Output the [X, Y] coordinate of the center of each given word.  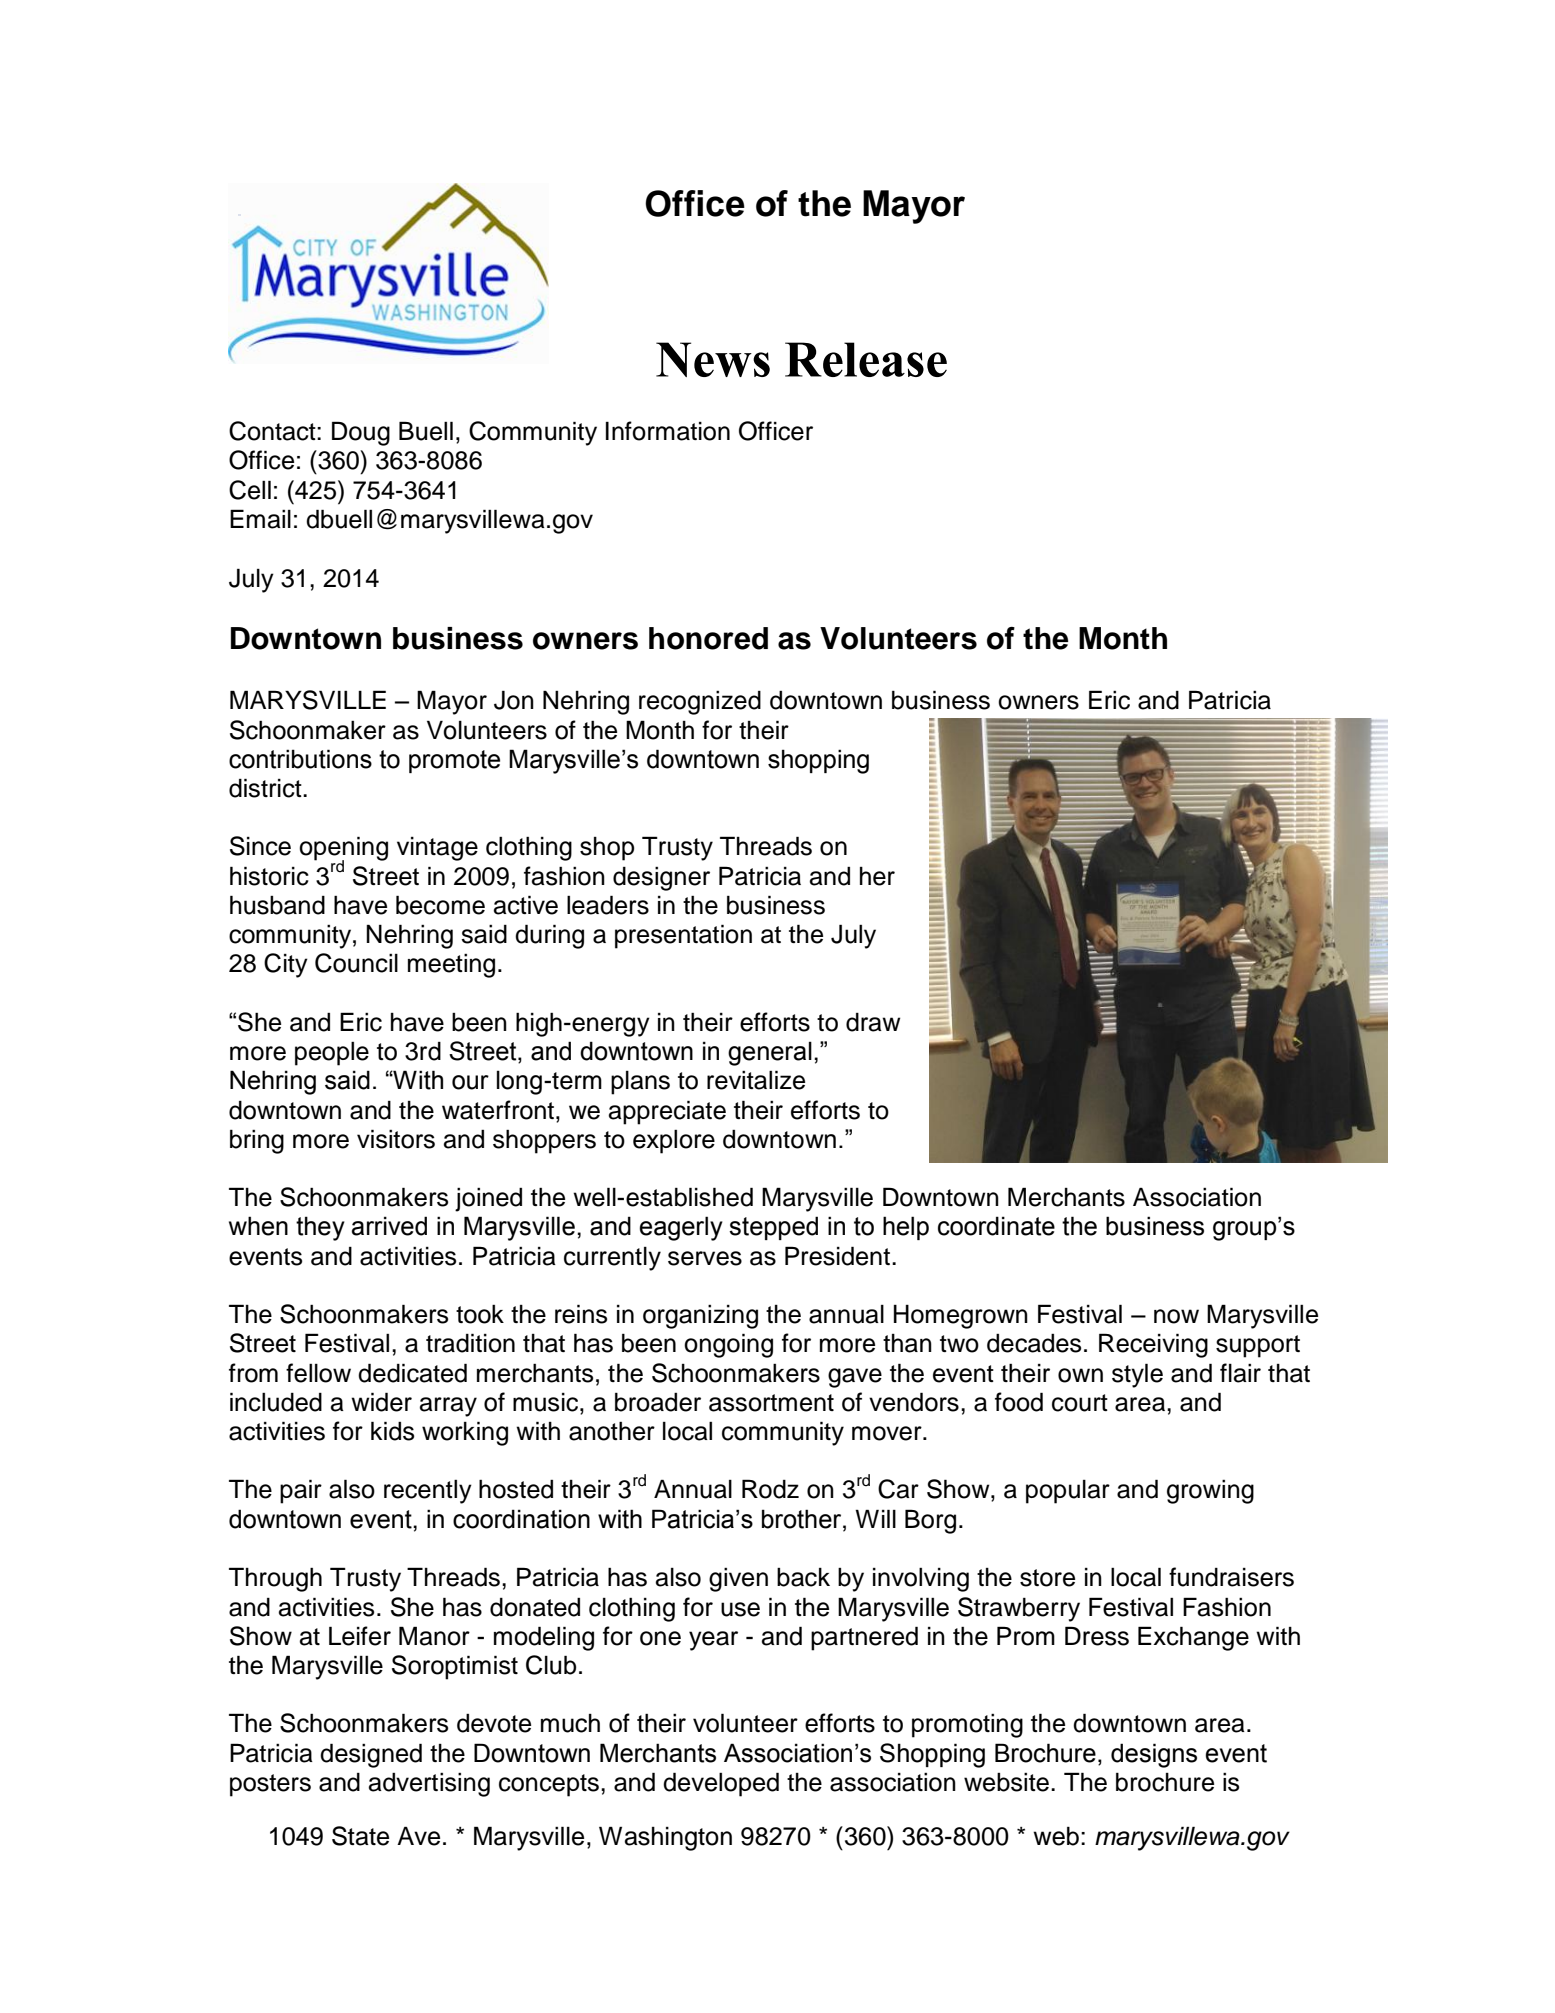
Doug [361, 433]
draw [873, 1022]
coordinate [996, 1226]
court [1080, 1403]
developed [721, 1784]
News [713, 359]
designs [1154, 1755]
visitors [396, 1139]
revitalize [756, 1080]
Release [866, 359]
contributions [300, 759]
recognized [700, 702]
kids [392, 1431]
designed [371, 1755]
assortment [771, 1403]
